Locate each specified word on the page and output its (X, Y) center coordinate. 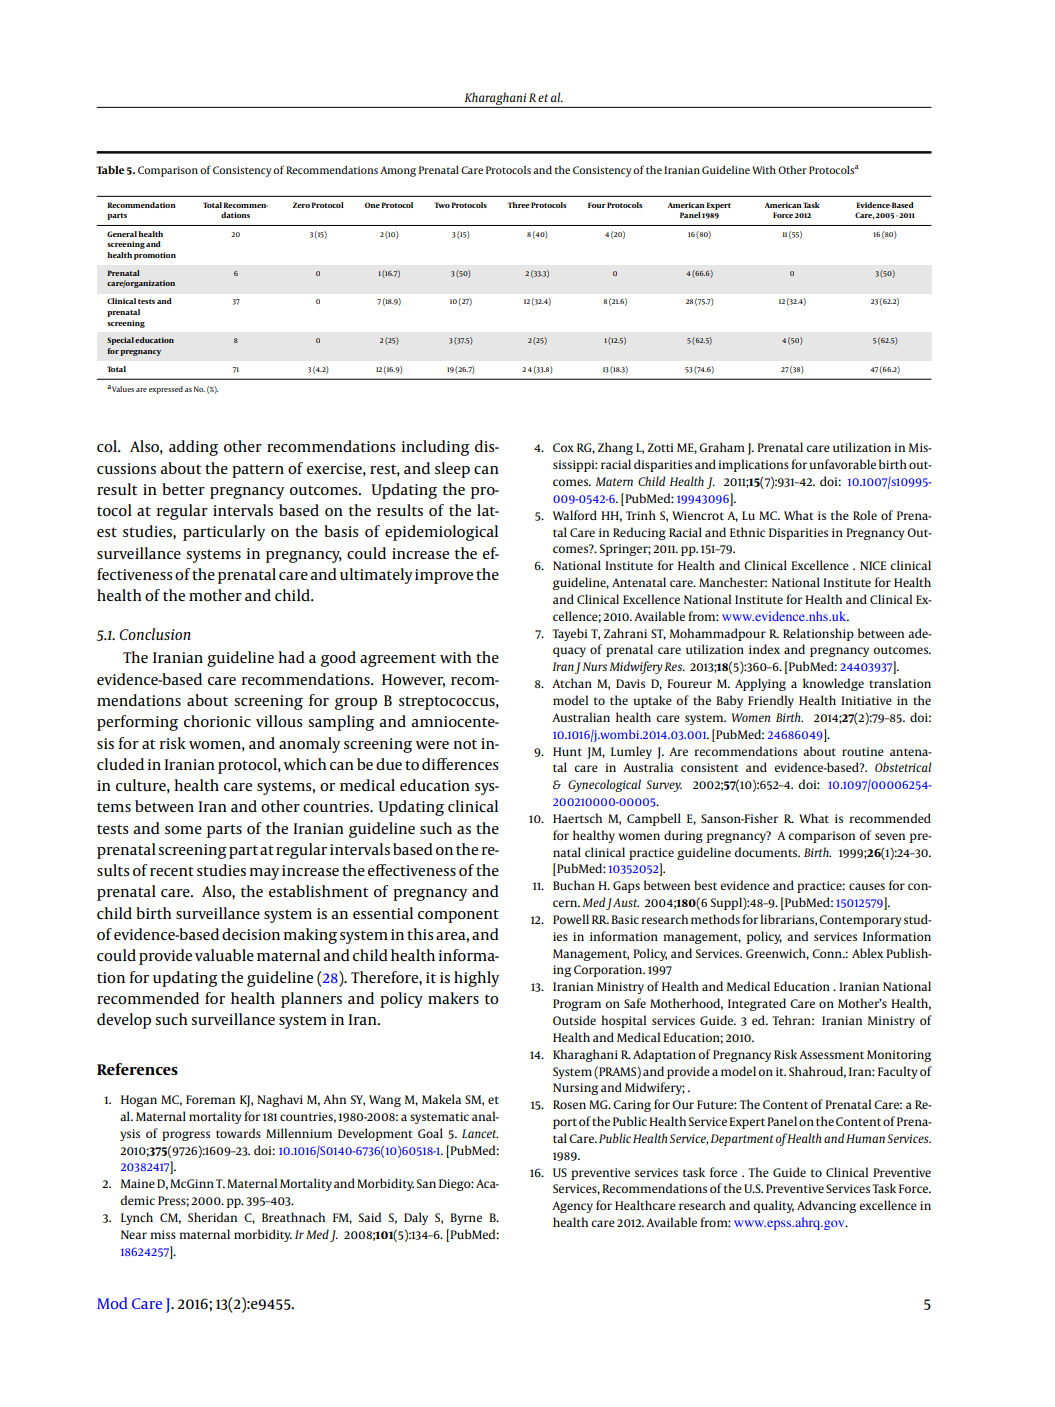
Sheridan (212, 1217)
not (465, 744)
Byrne (466, 1219)
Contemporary (860, 921)
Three (519, 205)
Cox (563, 447)
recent (172, 871)
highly (476, 979)
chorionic (217, 721)
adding (193, 448)
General (122, 234)
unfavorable (842, 464)
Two (442, 205)
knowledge (833, 684)
